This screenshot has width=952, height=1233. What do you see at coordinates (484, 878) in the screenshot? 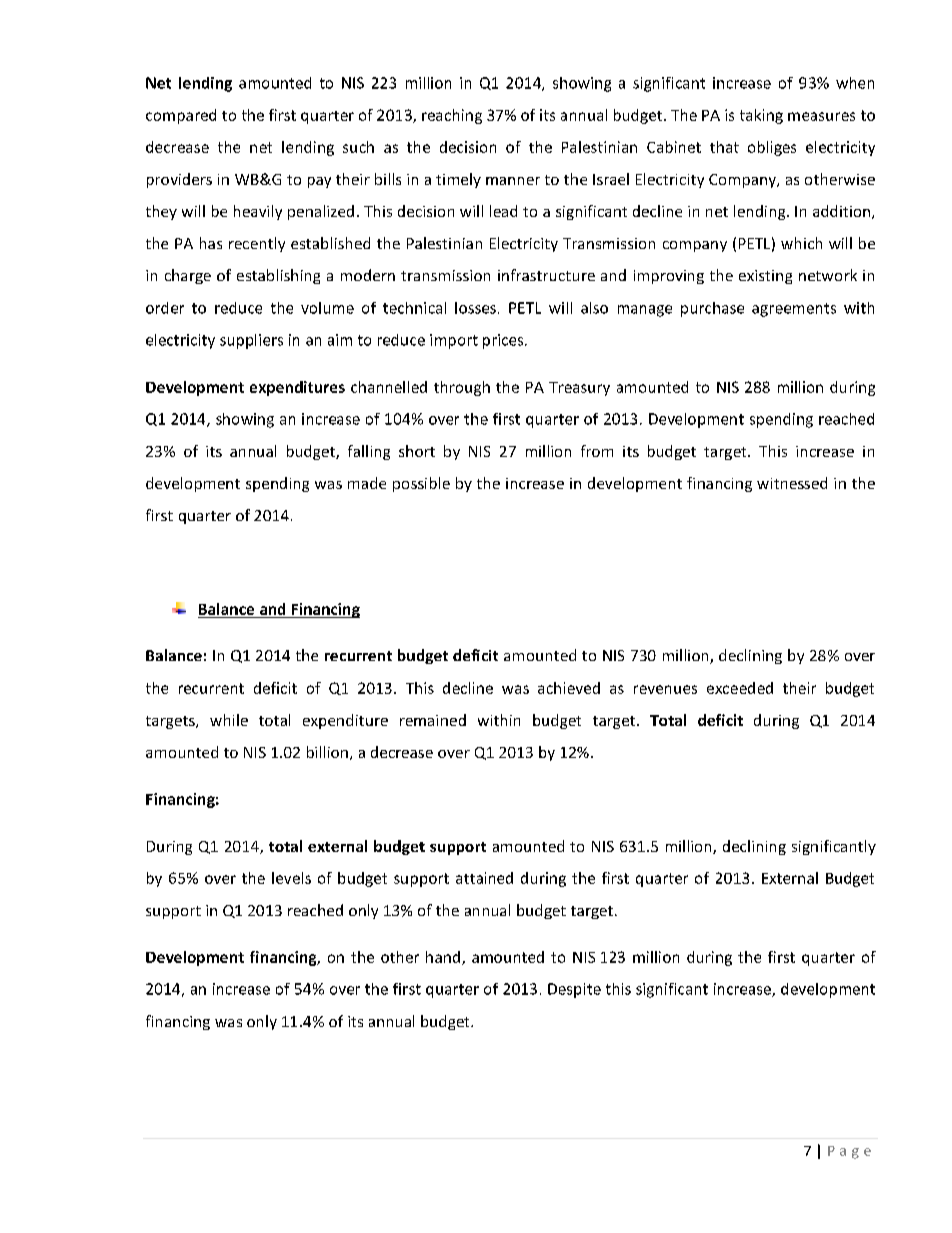
I see `attained` at bounding box center [484, 878].
